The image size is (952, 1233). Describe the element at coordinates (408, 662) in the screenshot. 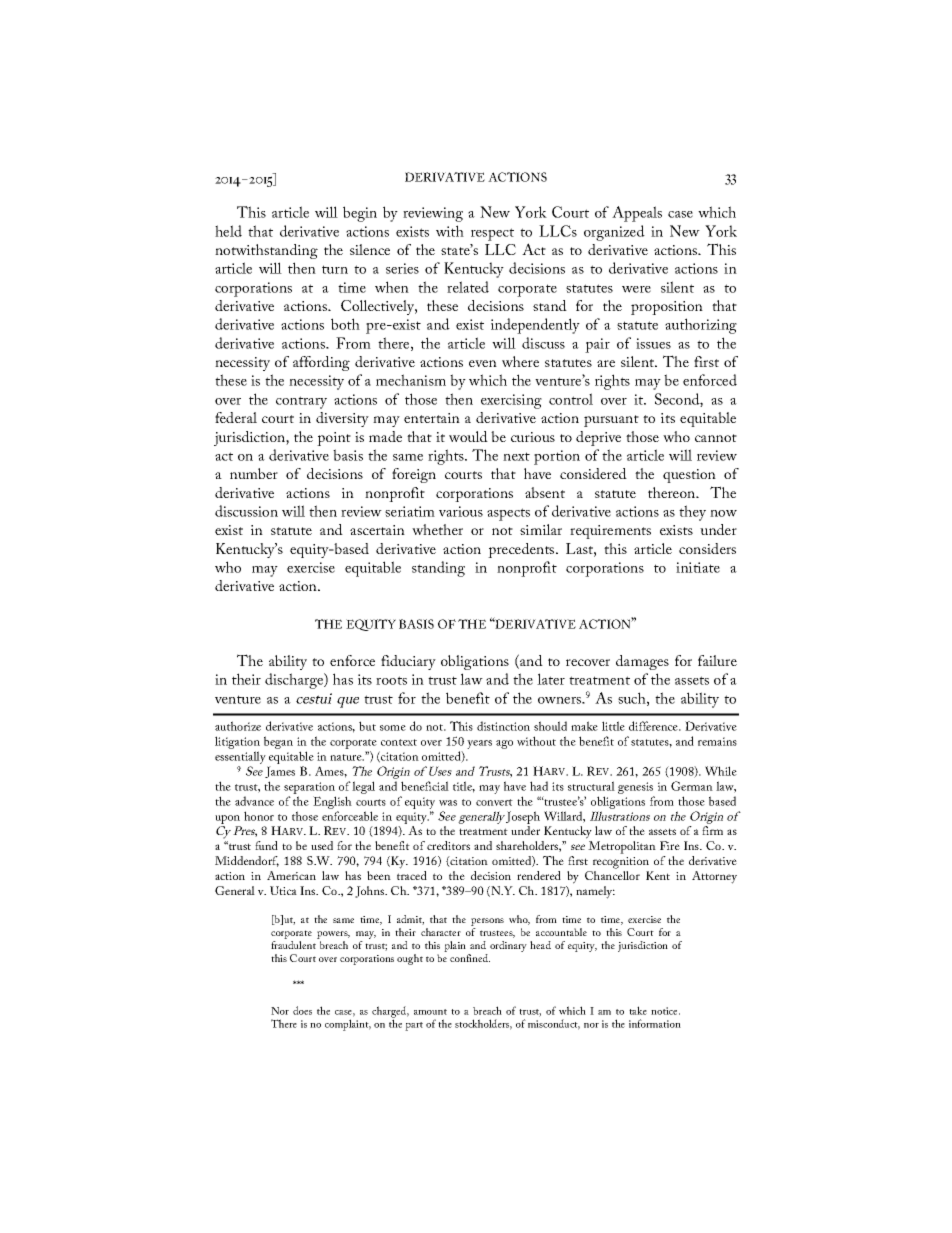

I see `fiduciary` at that location.
